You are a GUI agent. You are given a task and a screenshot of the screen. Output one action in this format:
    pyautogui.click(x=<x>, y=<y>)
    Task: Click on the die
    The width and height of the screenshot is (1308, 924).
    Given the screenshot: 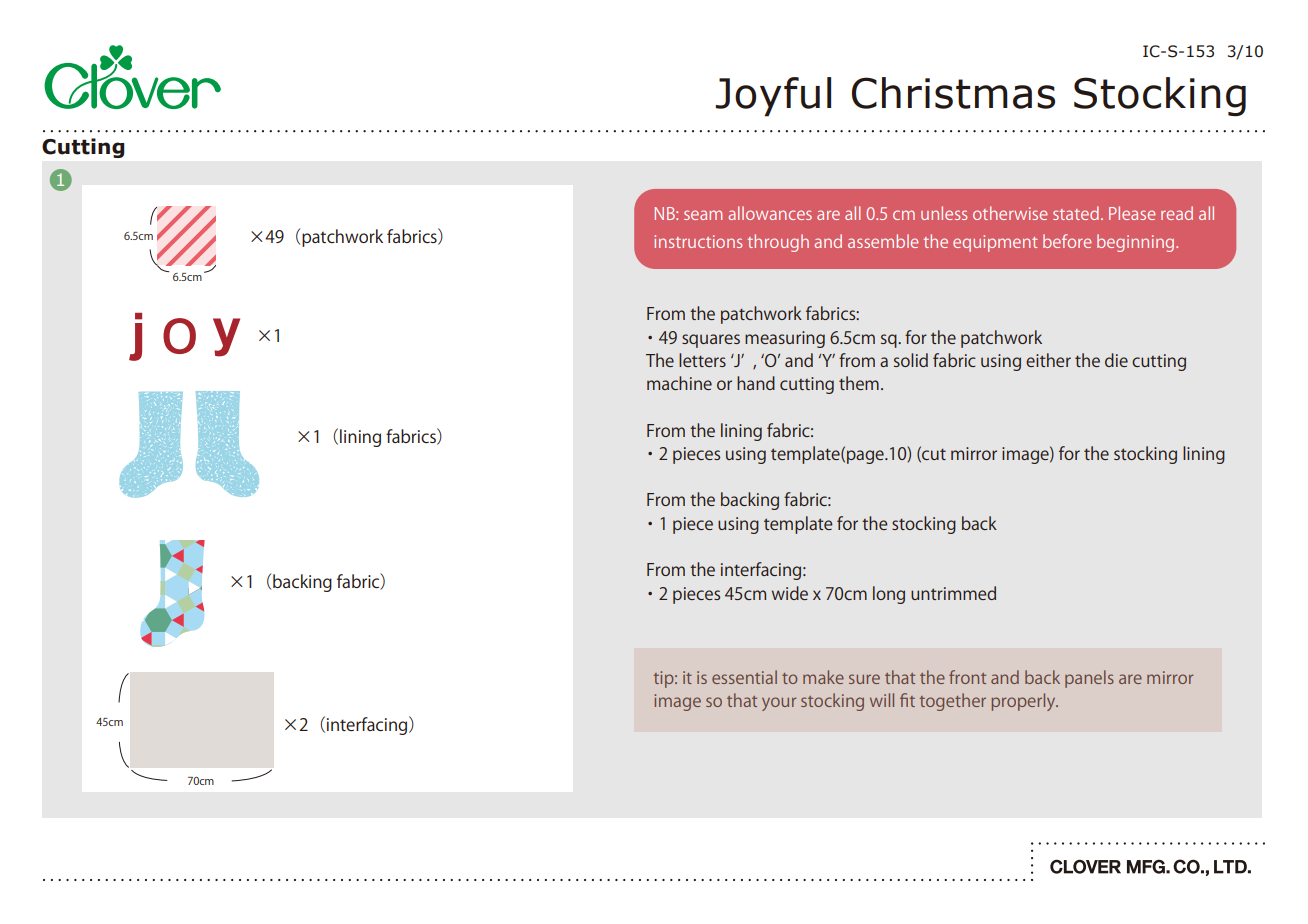 What is the action you would take?
    pyautogui.click(x=1116, y=360)
